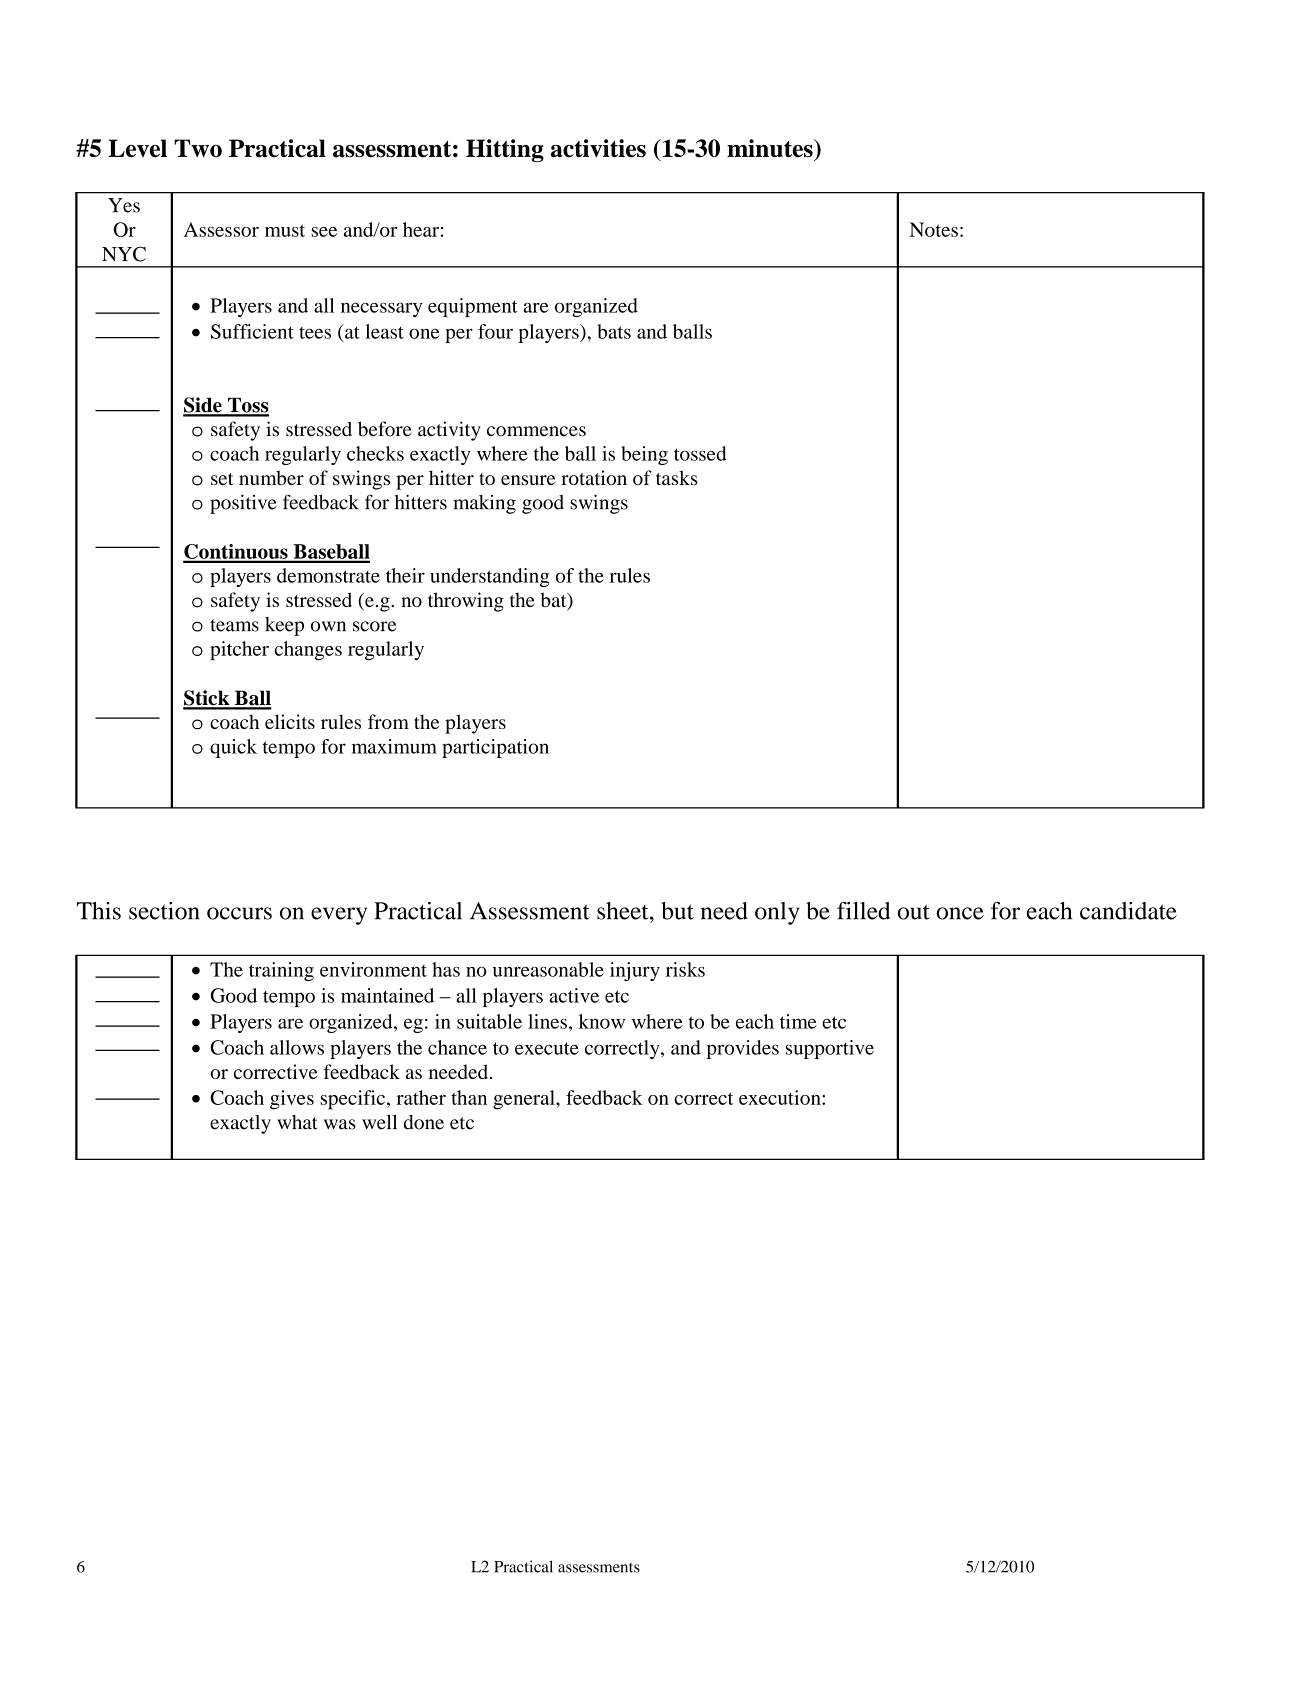 This screenshot has width=1299, height=1681. Describe the element at coordinates (292, 1100) in the screenshot. I see `gives` at that location.
